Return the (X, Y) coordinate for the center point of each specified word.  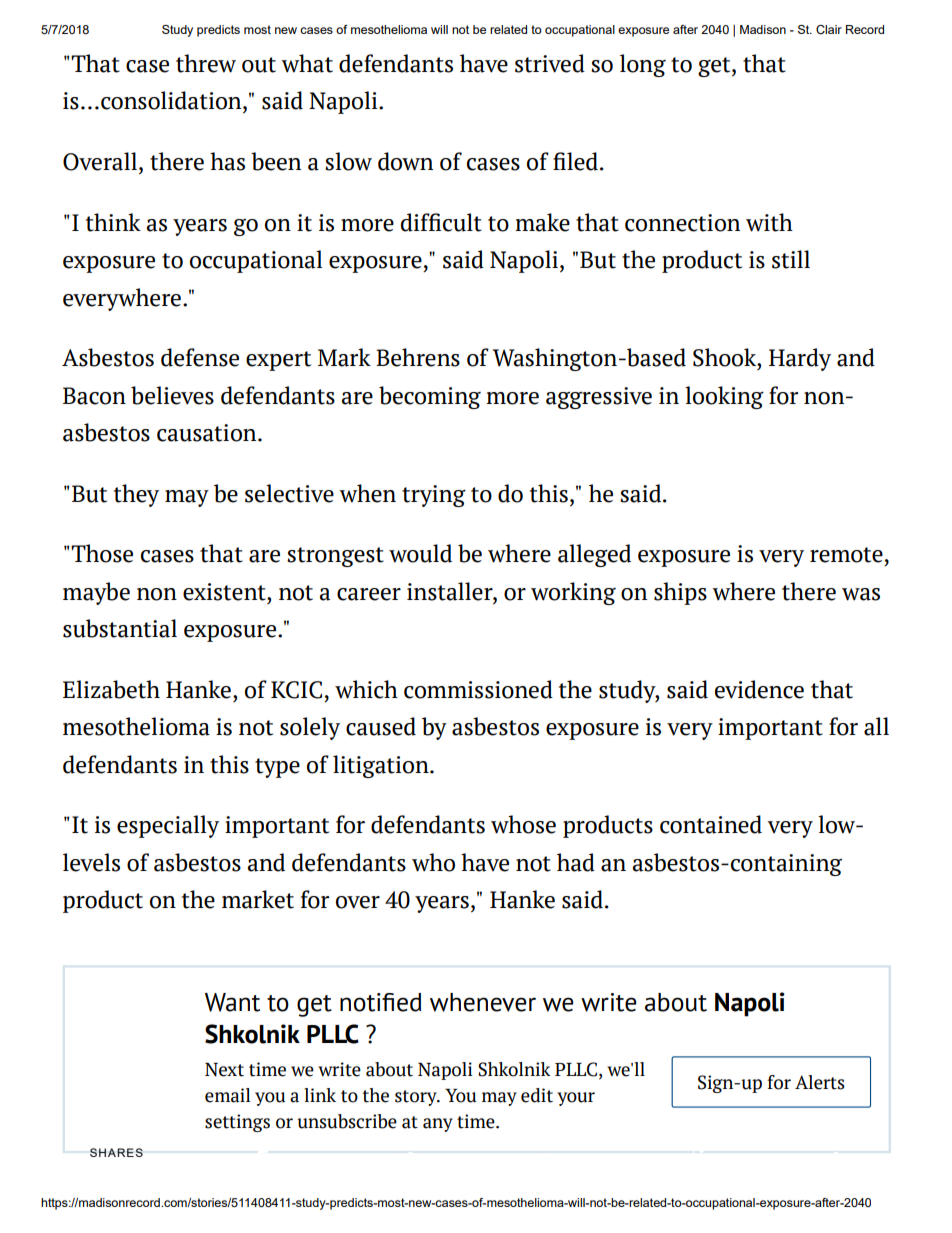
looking (724, 397)
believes (172, 395)
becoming (430, 397)
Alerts (820, 1082)
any (438, 1125)
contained (711, 824)
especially (168, 826)
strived (550, 63)
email (227, 1095)
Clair (829, 29)
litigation (382, 766)
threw (206, 63)
